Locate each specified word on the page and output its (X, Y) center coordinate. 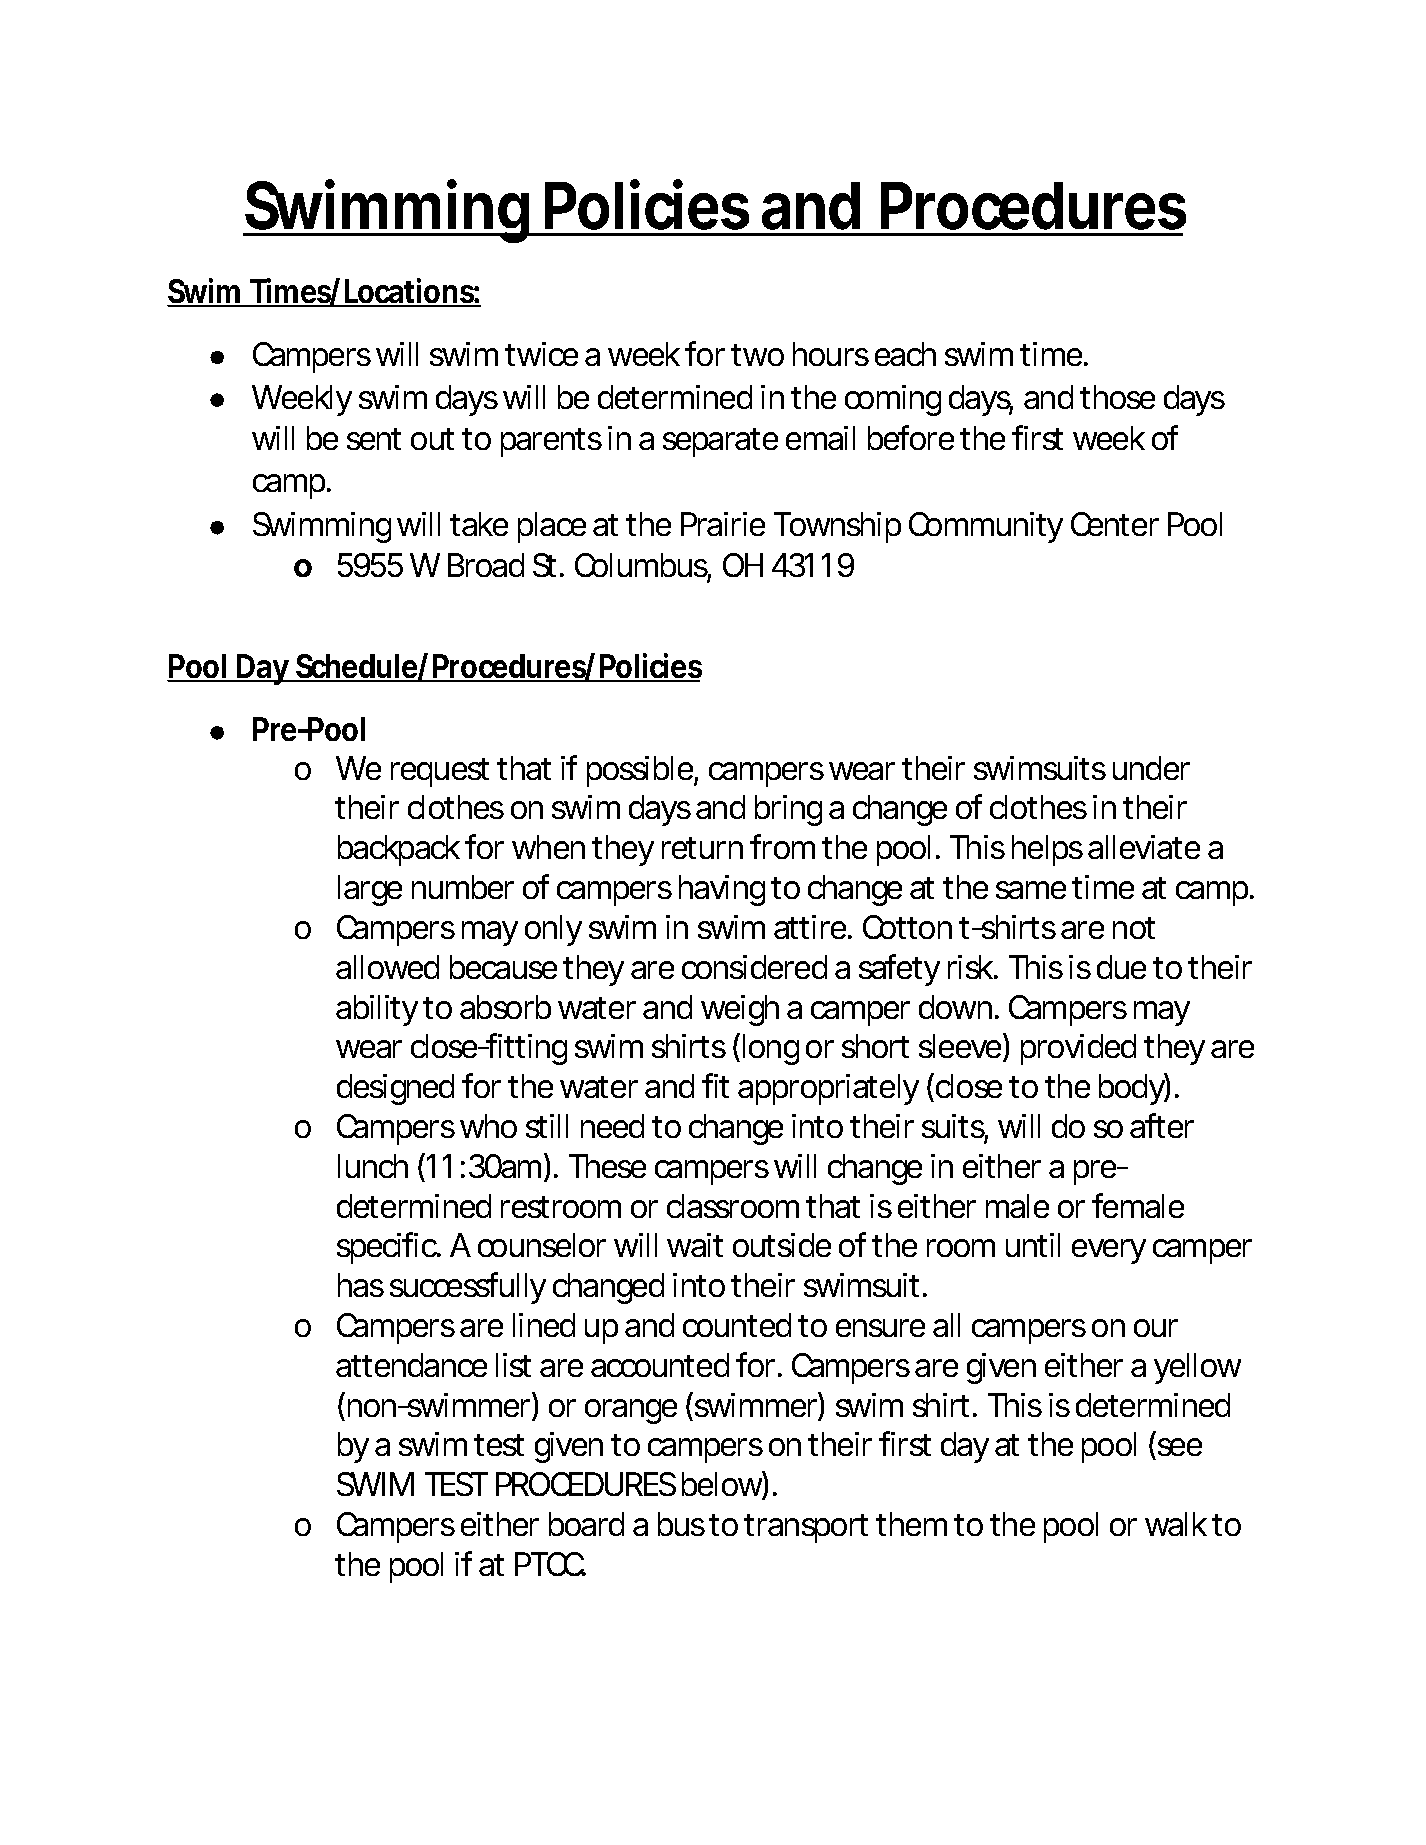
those (1117, 397)
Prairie (723, 524)
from (782, 846)
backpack (399, 850)
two (758, 355)
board (586, 1524)
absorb (505, 1007)
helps (1047, 850)
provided (1078, 1049)
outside (782, 1245)
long (771, 1049)
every (1109, 1251)
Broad (486, 565)
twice (541, 354)
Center (1115, 524)
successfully (468, 1288)
